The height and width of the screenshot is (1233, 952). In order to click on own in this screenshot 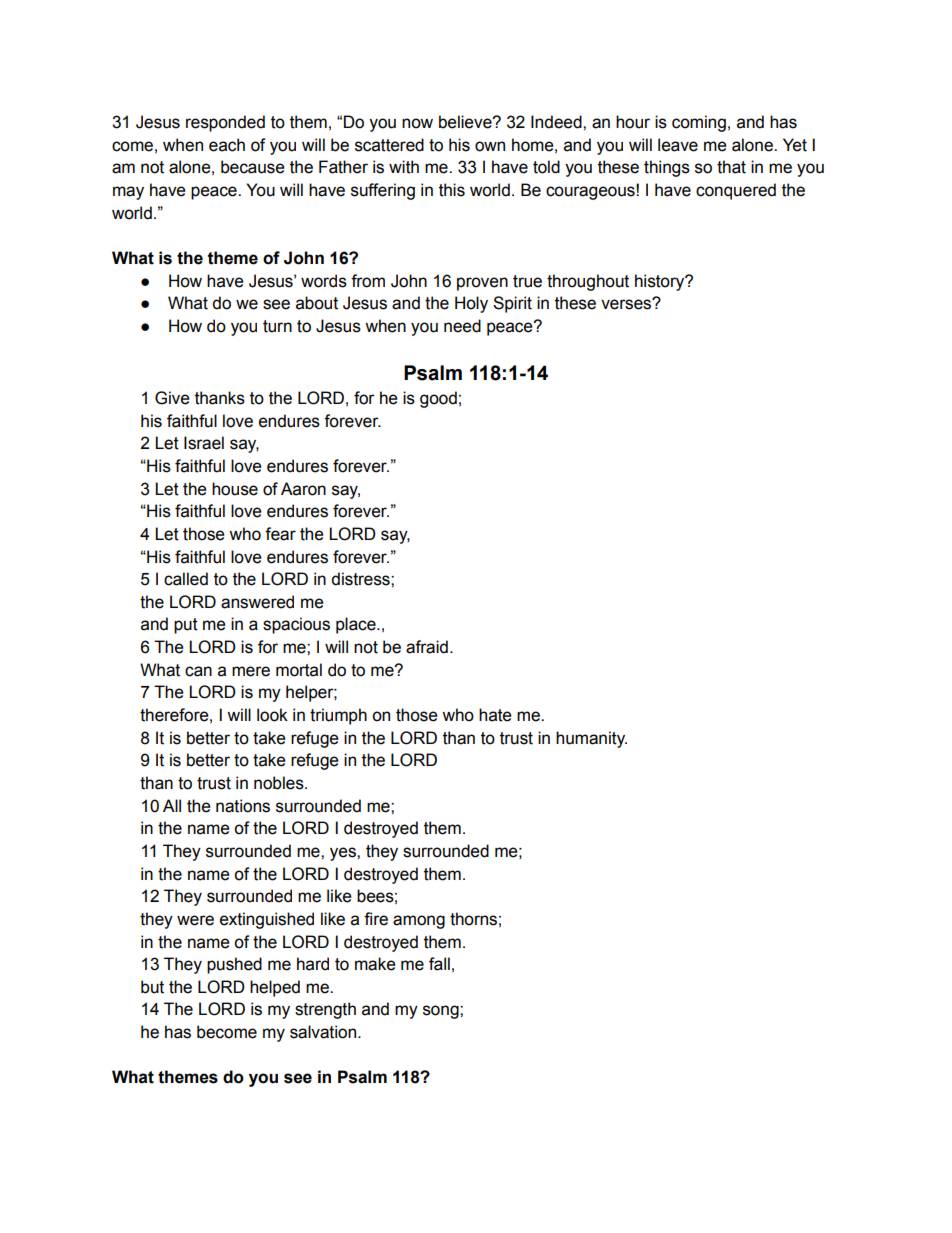, I will do `click(490, 146)`.
